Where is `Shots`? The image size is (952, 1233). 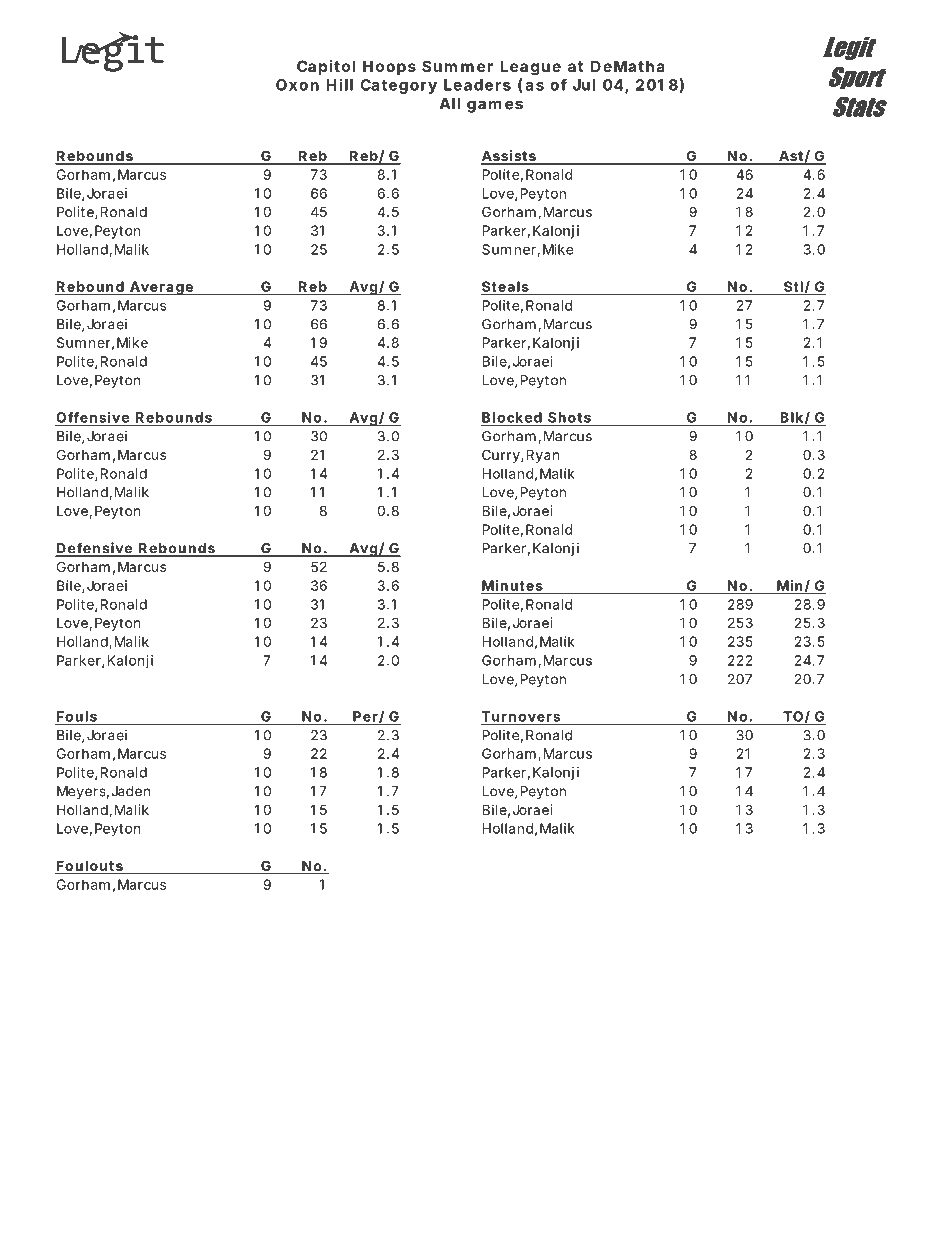 Shots is located at coordinates (569, 417).
